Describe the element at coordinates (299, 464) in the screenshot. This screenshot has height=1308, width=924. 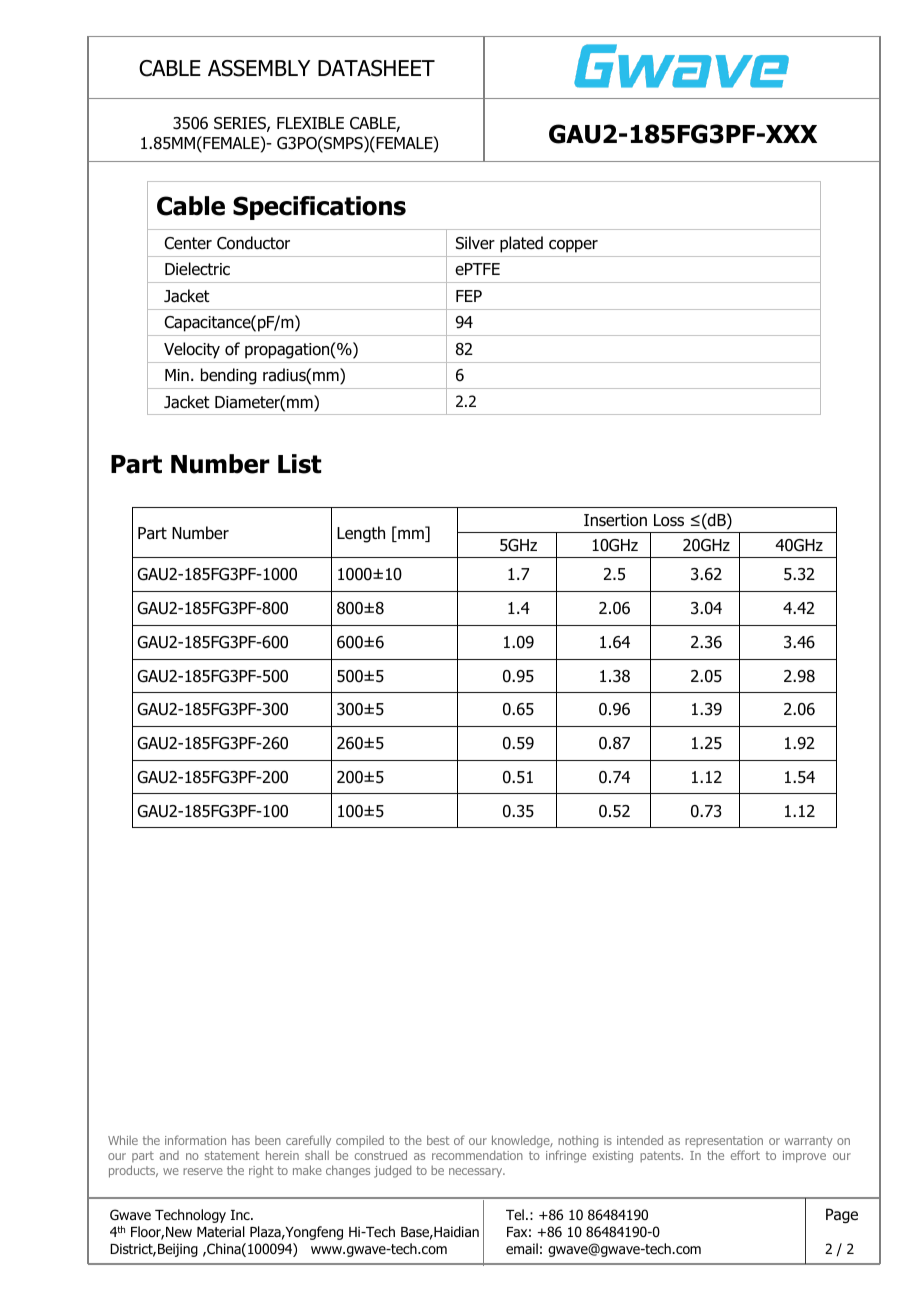
I see `List` at that location.
